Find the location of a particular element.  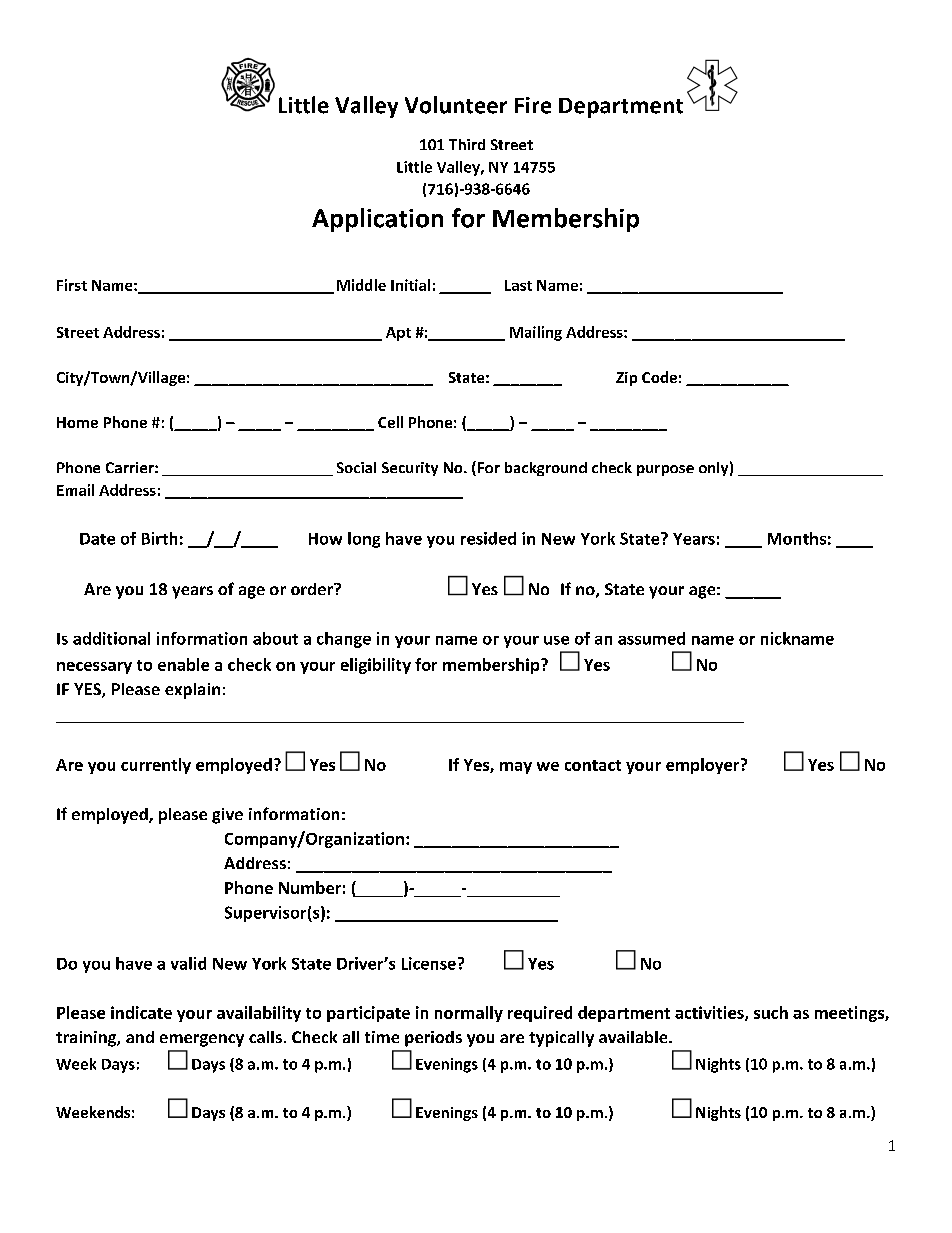

indicate is located at coordinates (141, 1012).
